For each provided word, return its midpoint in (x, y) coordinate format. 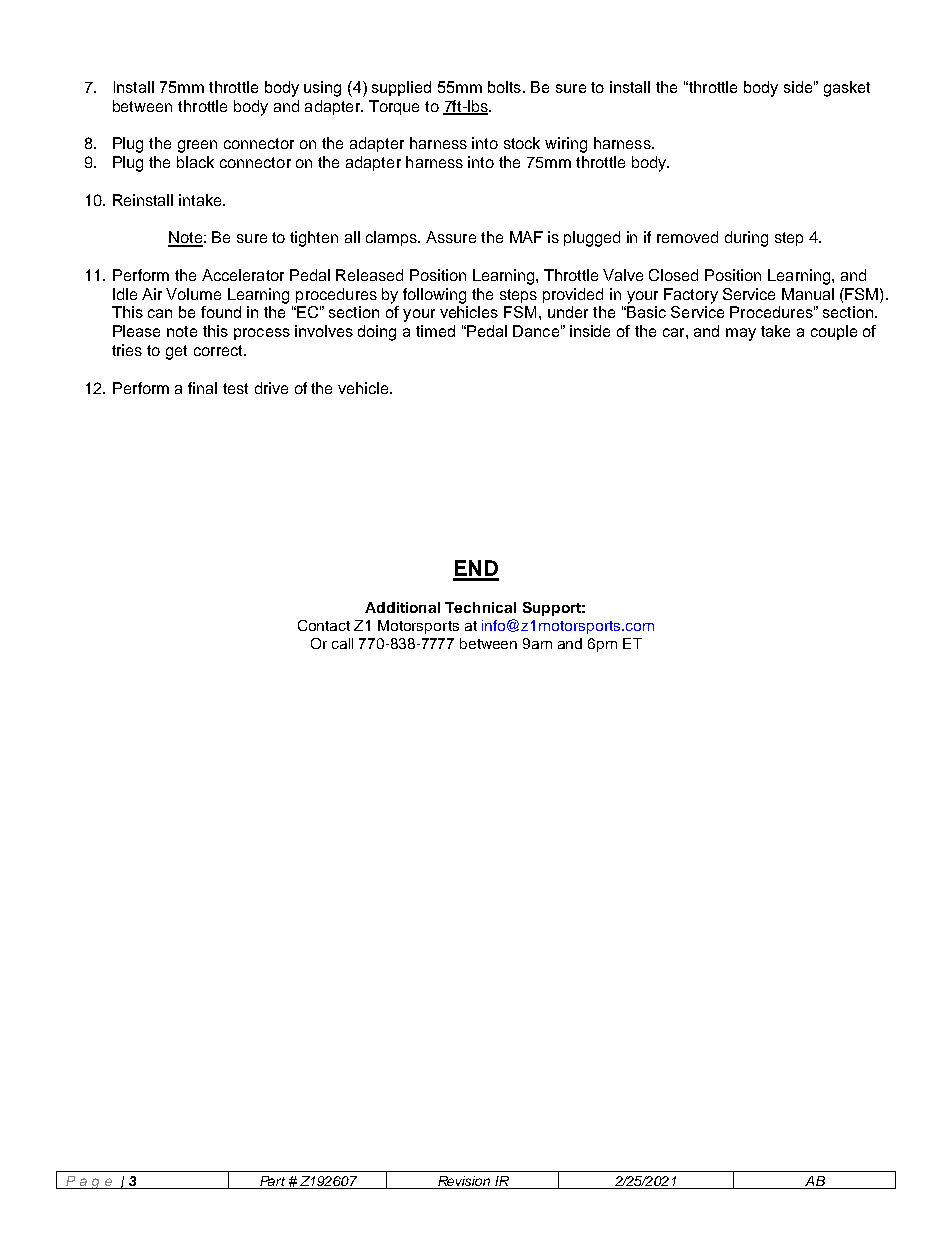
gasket (847, 89)
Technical (480, 607)
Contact (324, 625)
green (197, 146)
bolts (504, 87)
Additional (402, 607)
